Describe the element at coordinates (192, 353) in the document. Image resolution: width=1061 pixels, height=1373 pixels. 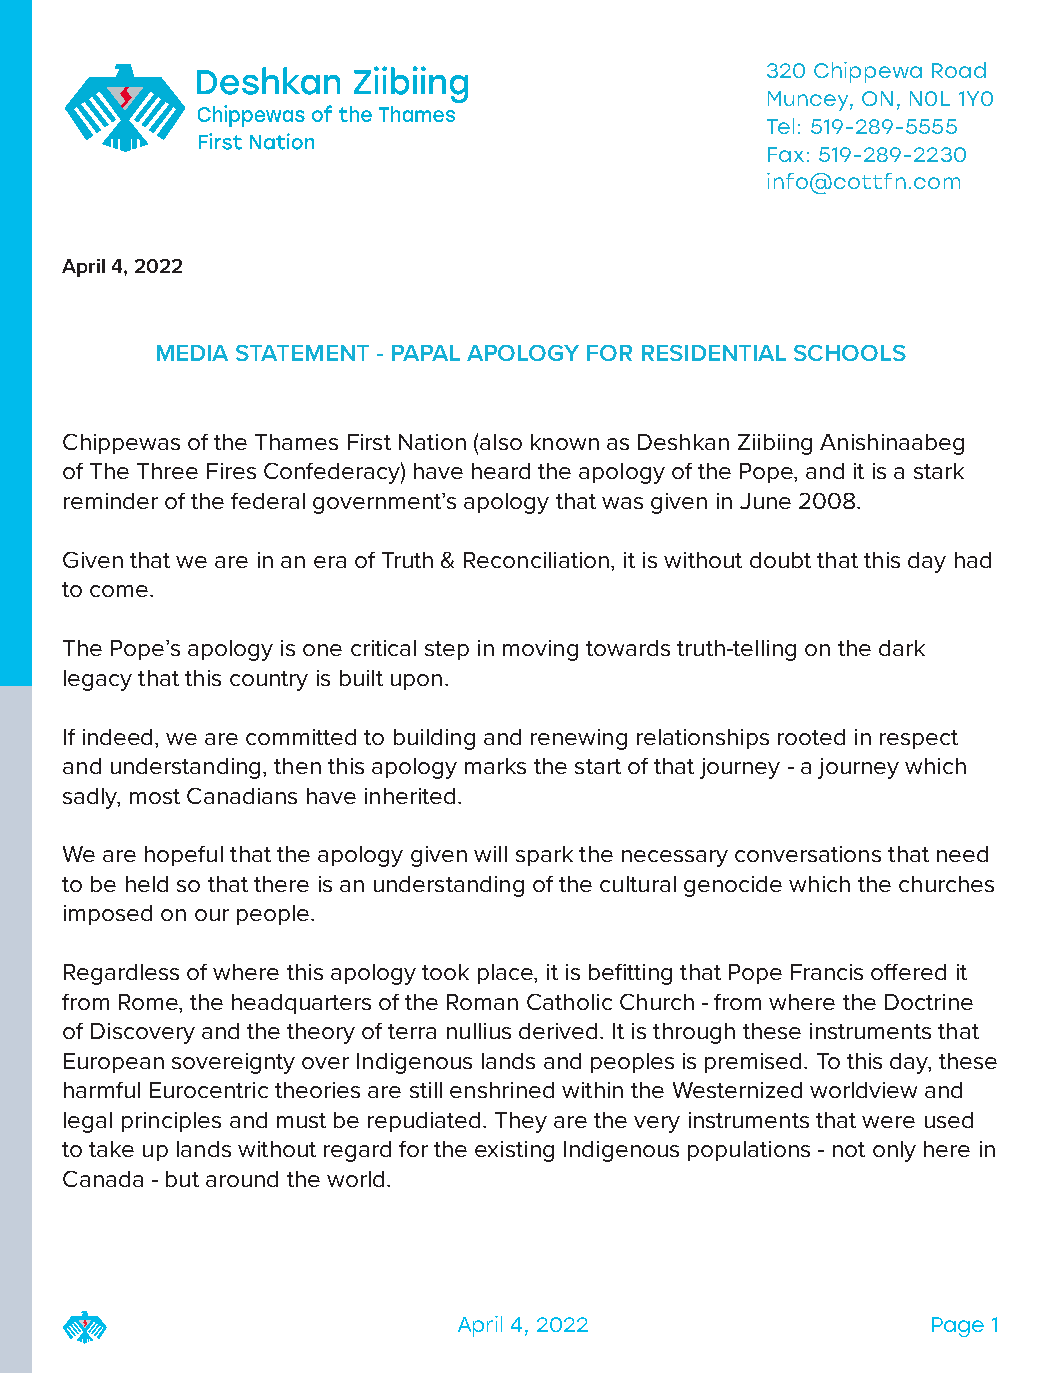
I see `MEDIA` at that location.
